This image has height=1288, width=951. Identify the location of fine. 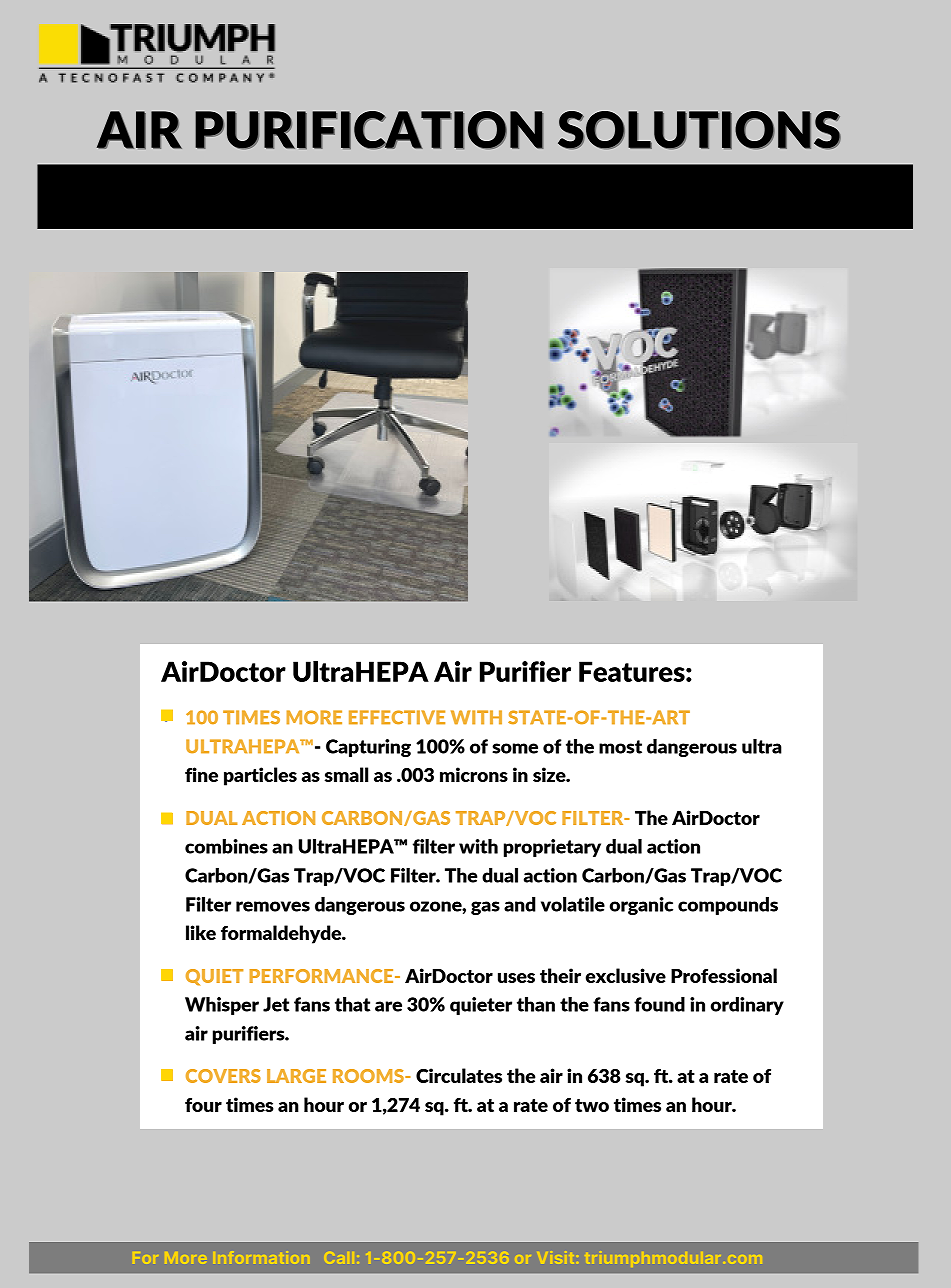
(201, 774).
